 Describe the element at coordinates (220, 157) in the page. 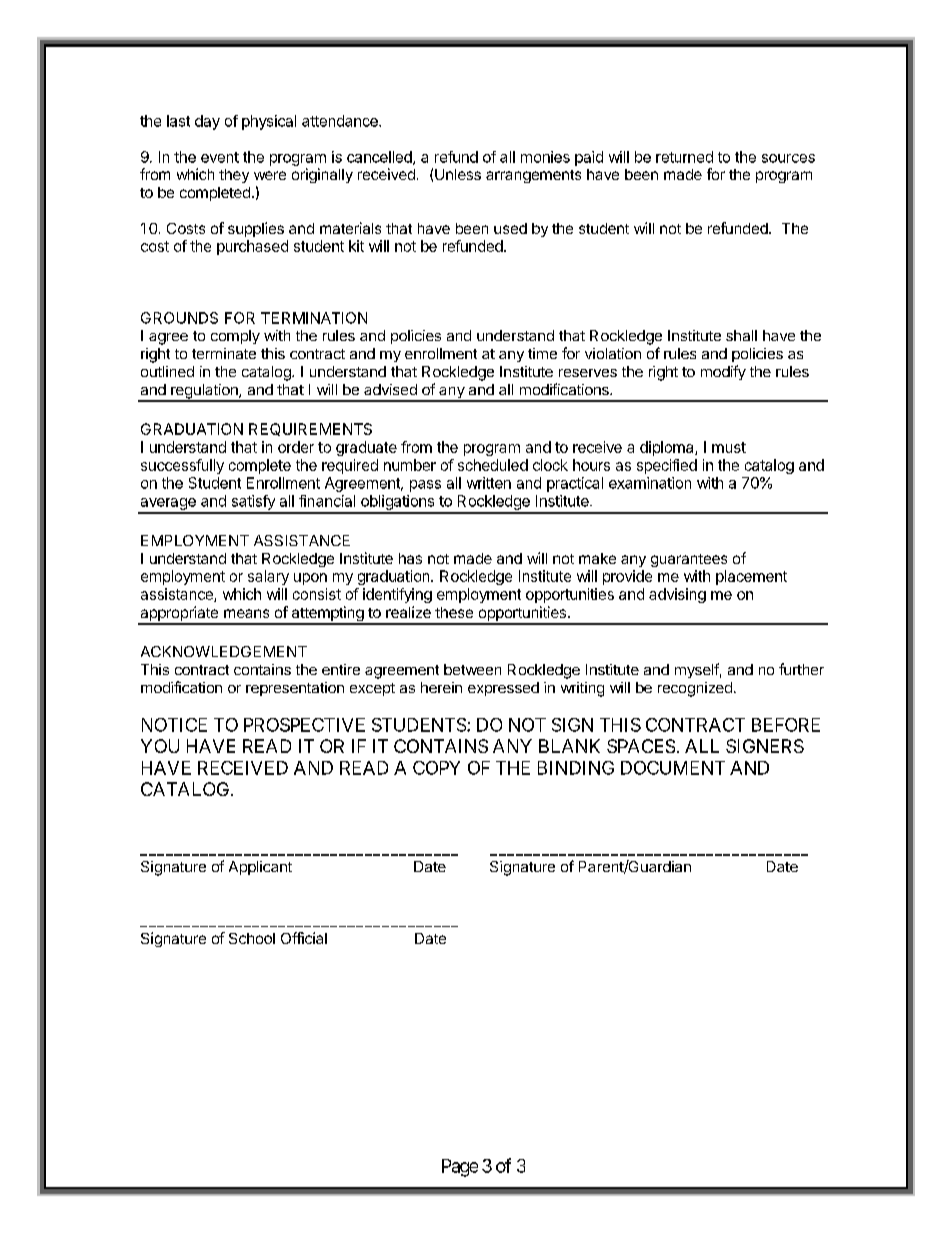

I see `event` at that location.
